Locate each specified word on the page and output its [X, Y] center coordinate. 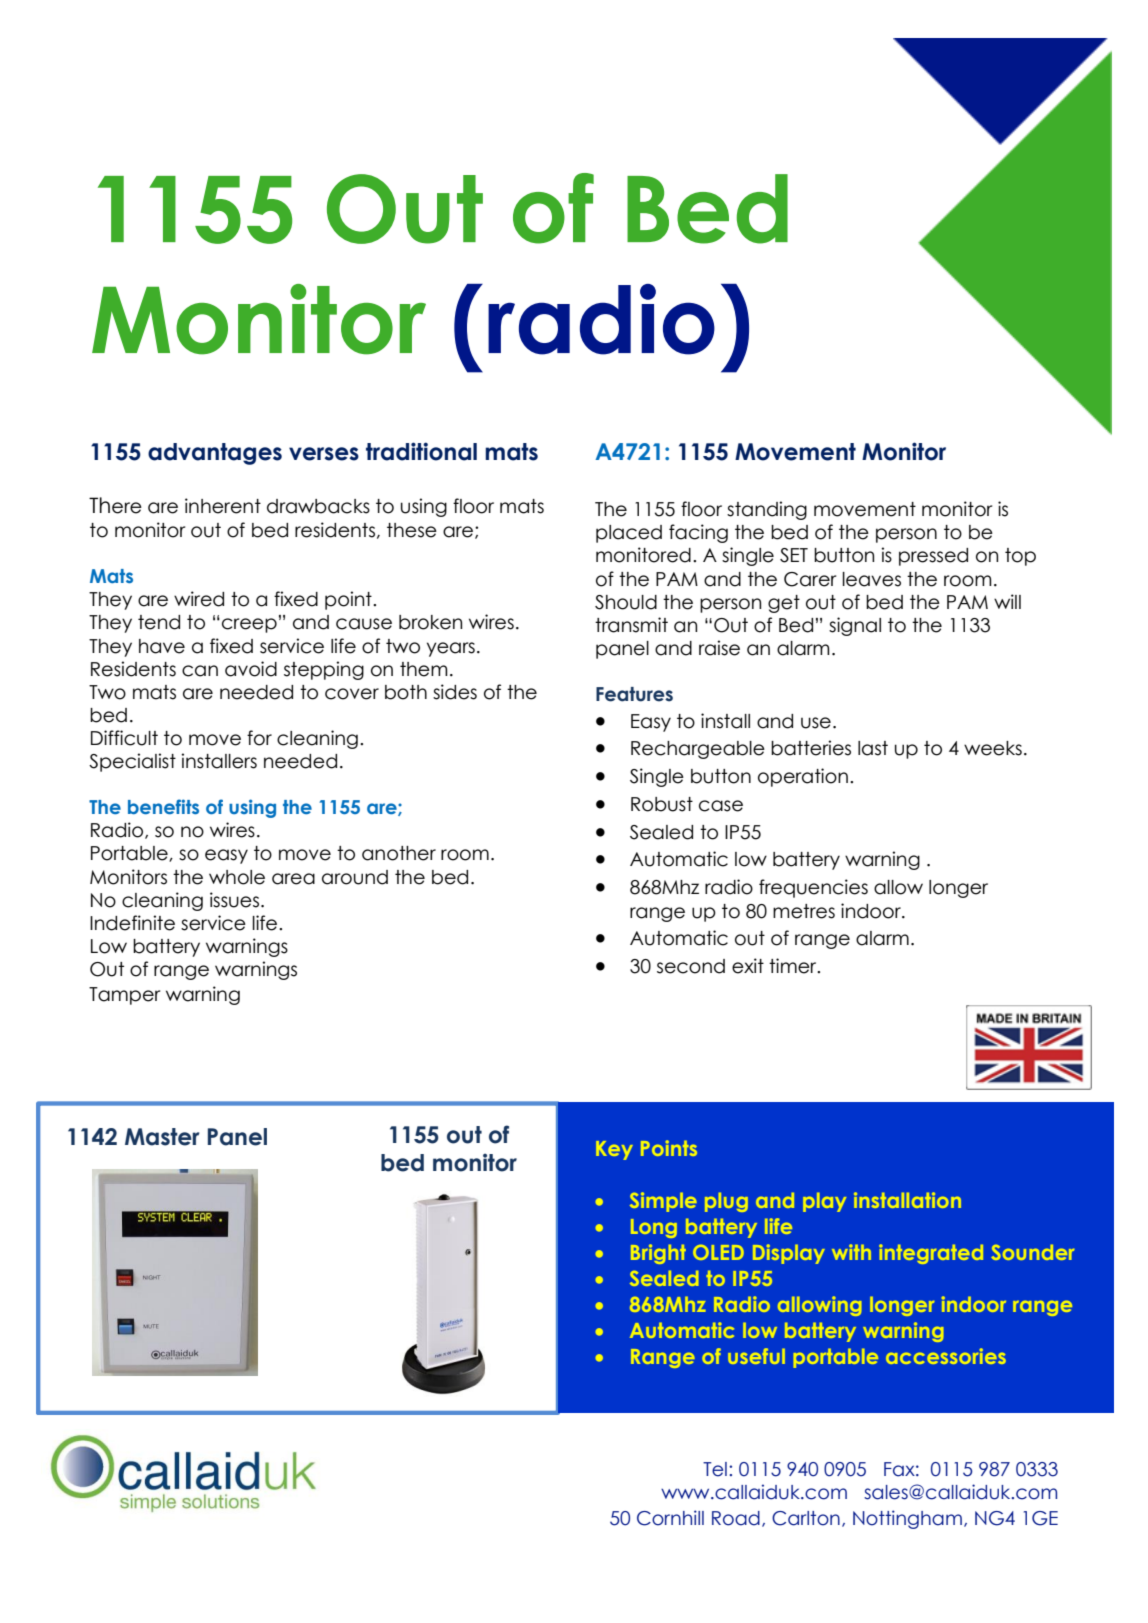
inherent [223, 506]
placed [629, 534]
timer [794, 966]
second [691, 966]
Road [736, 1518]
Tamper [124, 996]
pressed [933, 557]
